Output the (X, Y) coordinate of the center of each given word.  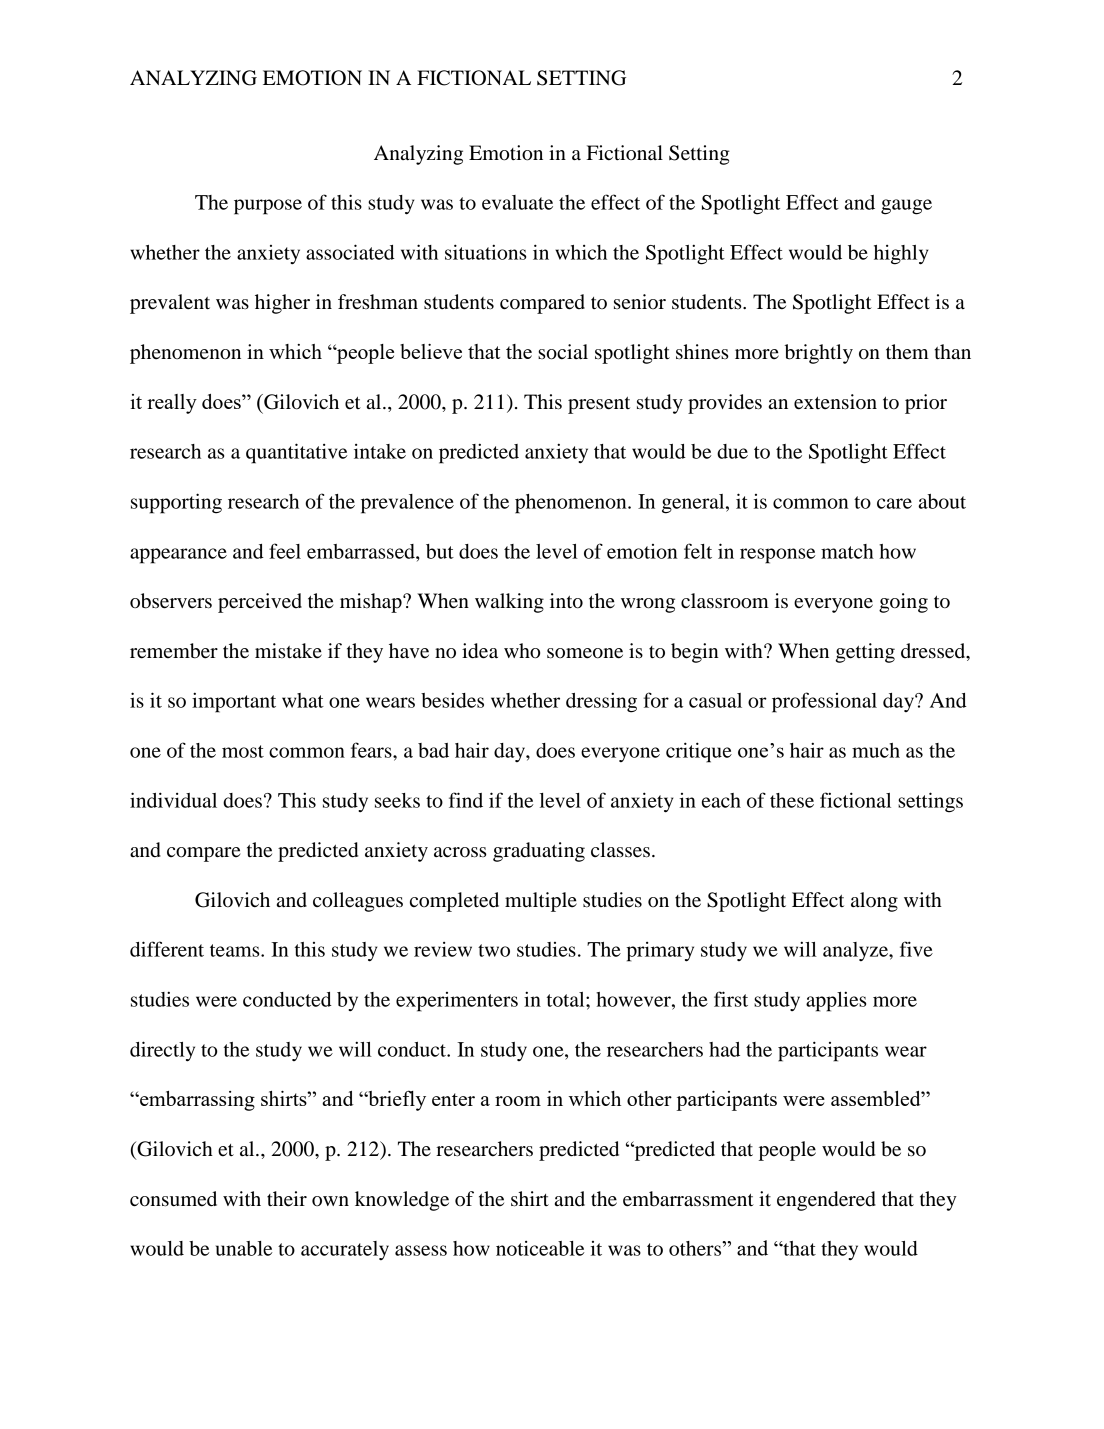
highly (901, 255)
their (287, 1199)
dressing (601, 702)
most (243, 751)
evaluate (517, 202)
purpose (268, 207)
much (876, 750)
